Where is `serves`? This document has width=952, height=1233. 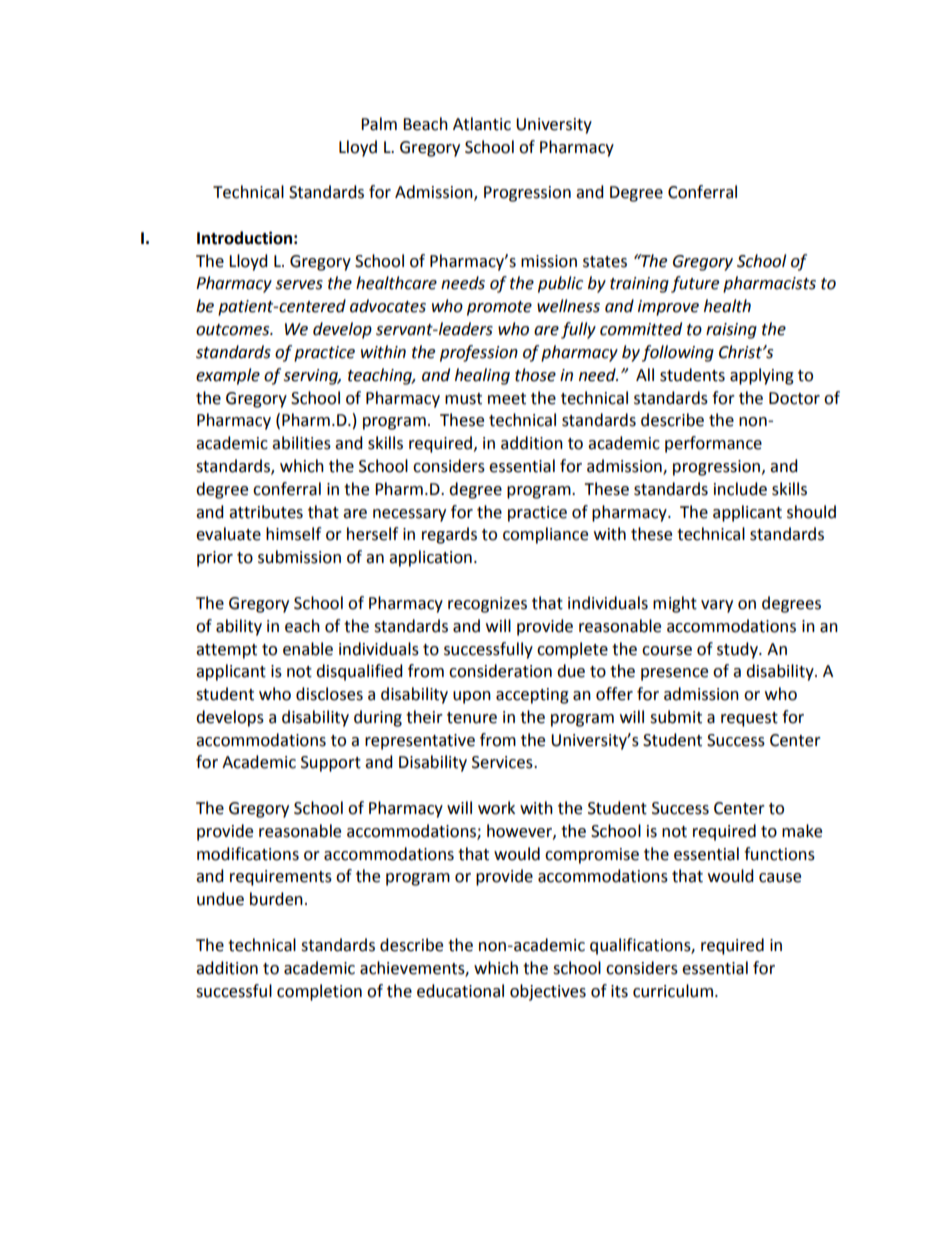 serves is located at coordinates (299, 285).
